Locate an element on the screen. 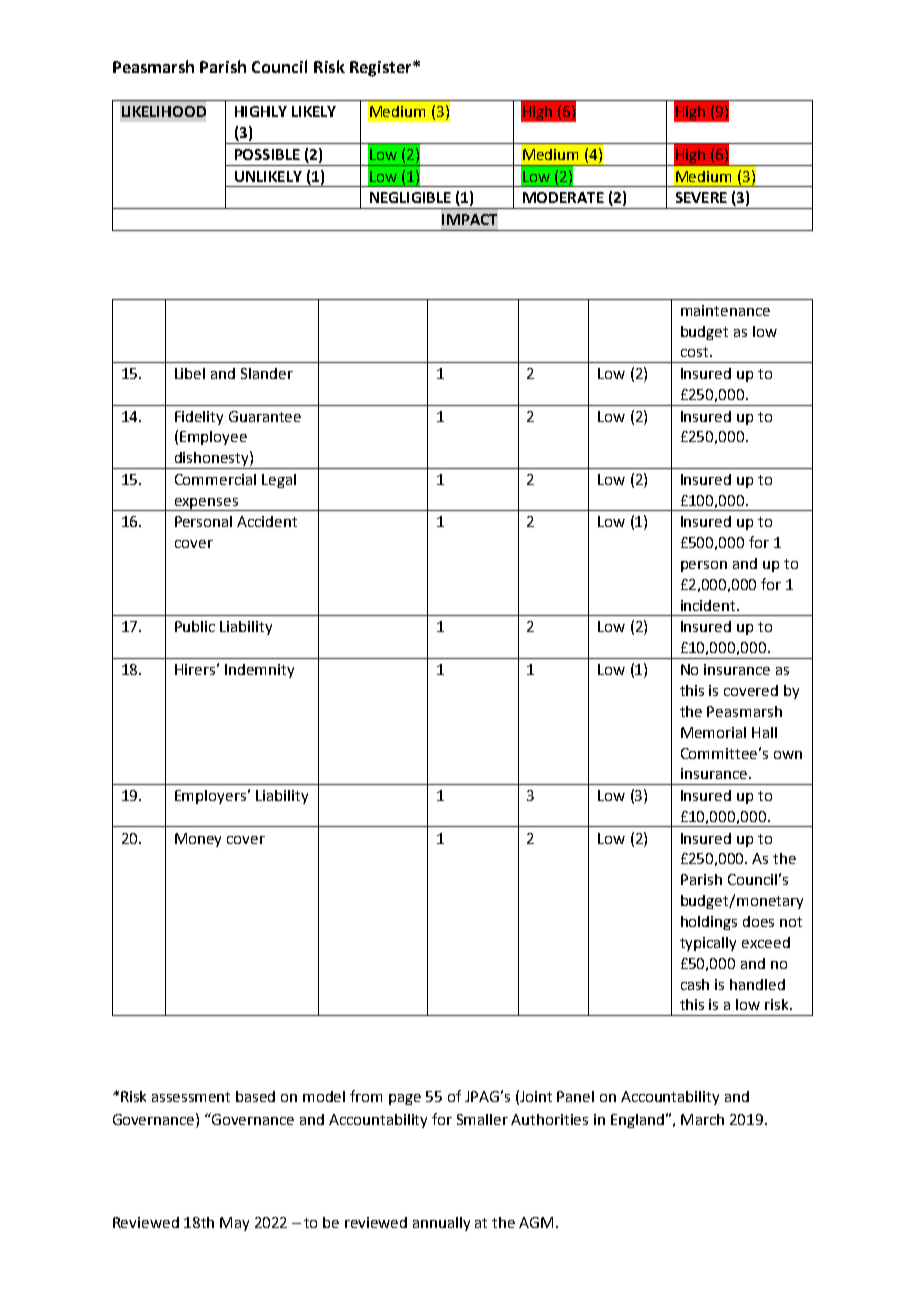  Slander is located at coordinates (267, 373).
